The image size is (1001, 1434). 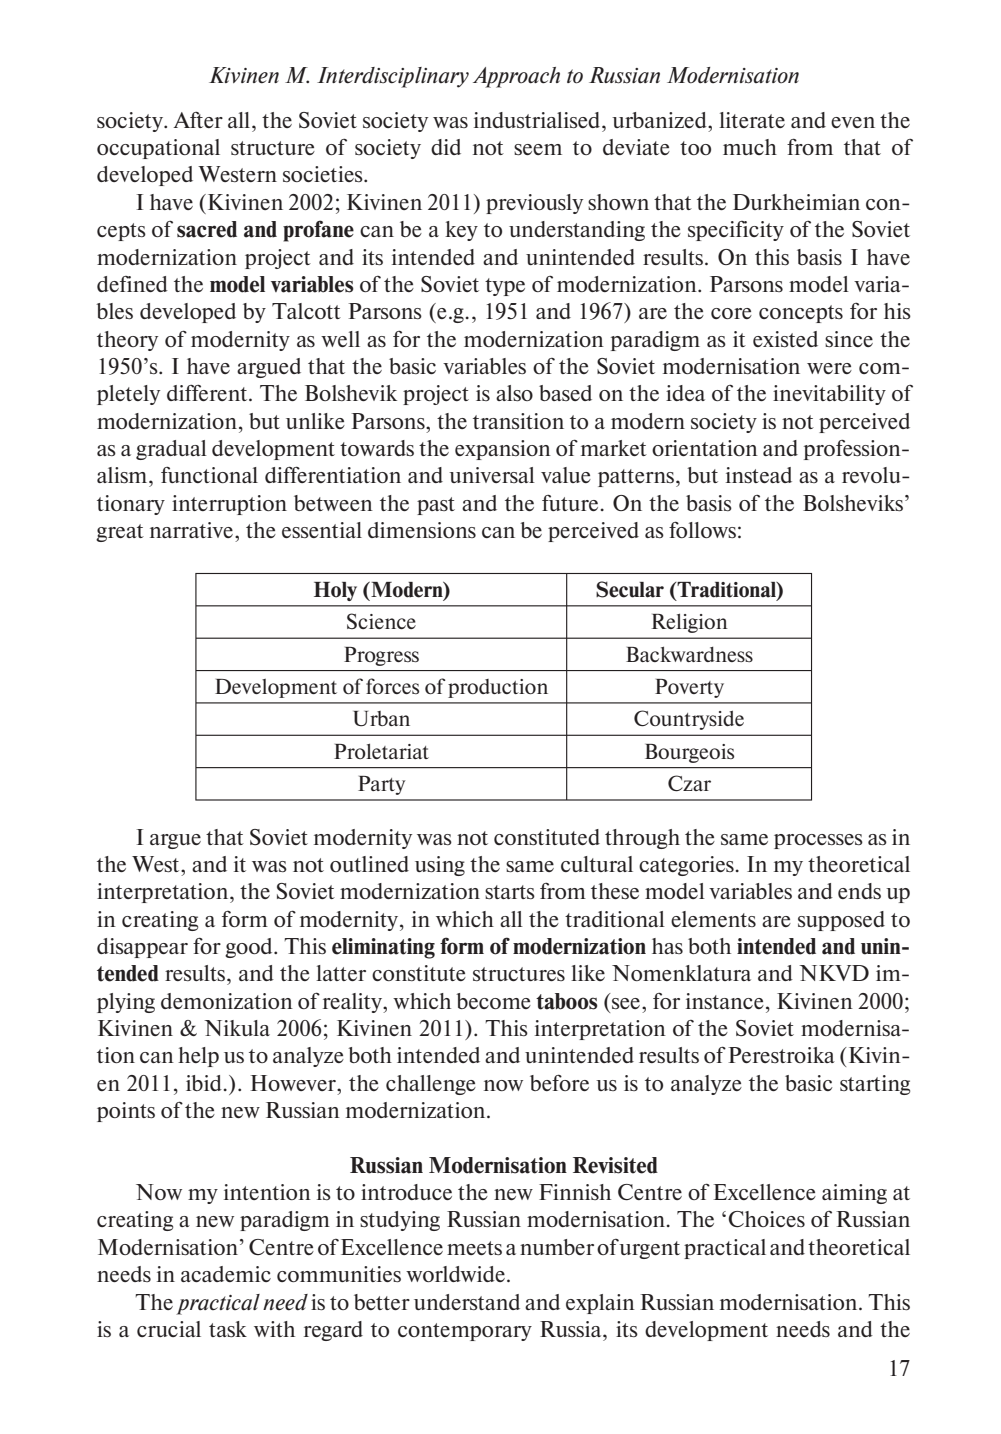 I want to click on also, so click(x=514, y=393).
